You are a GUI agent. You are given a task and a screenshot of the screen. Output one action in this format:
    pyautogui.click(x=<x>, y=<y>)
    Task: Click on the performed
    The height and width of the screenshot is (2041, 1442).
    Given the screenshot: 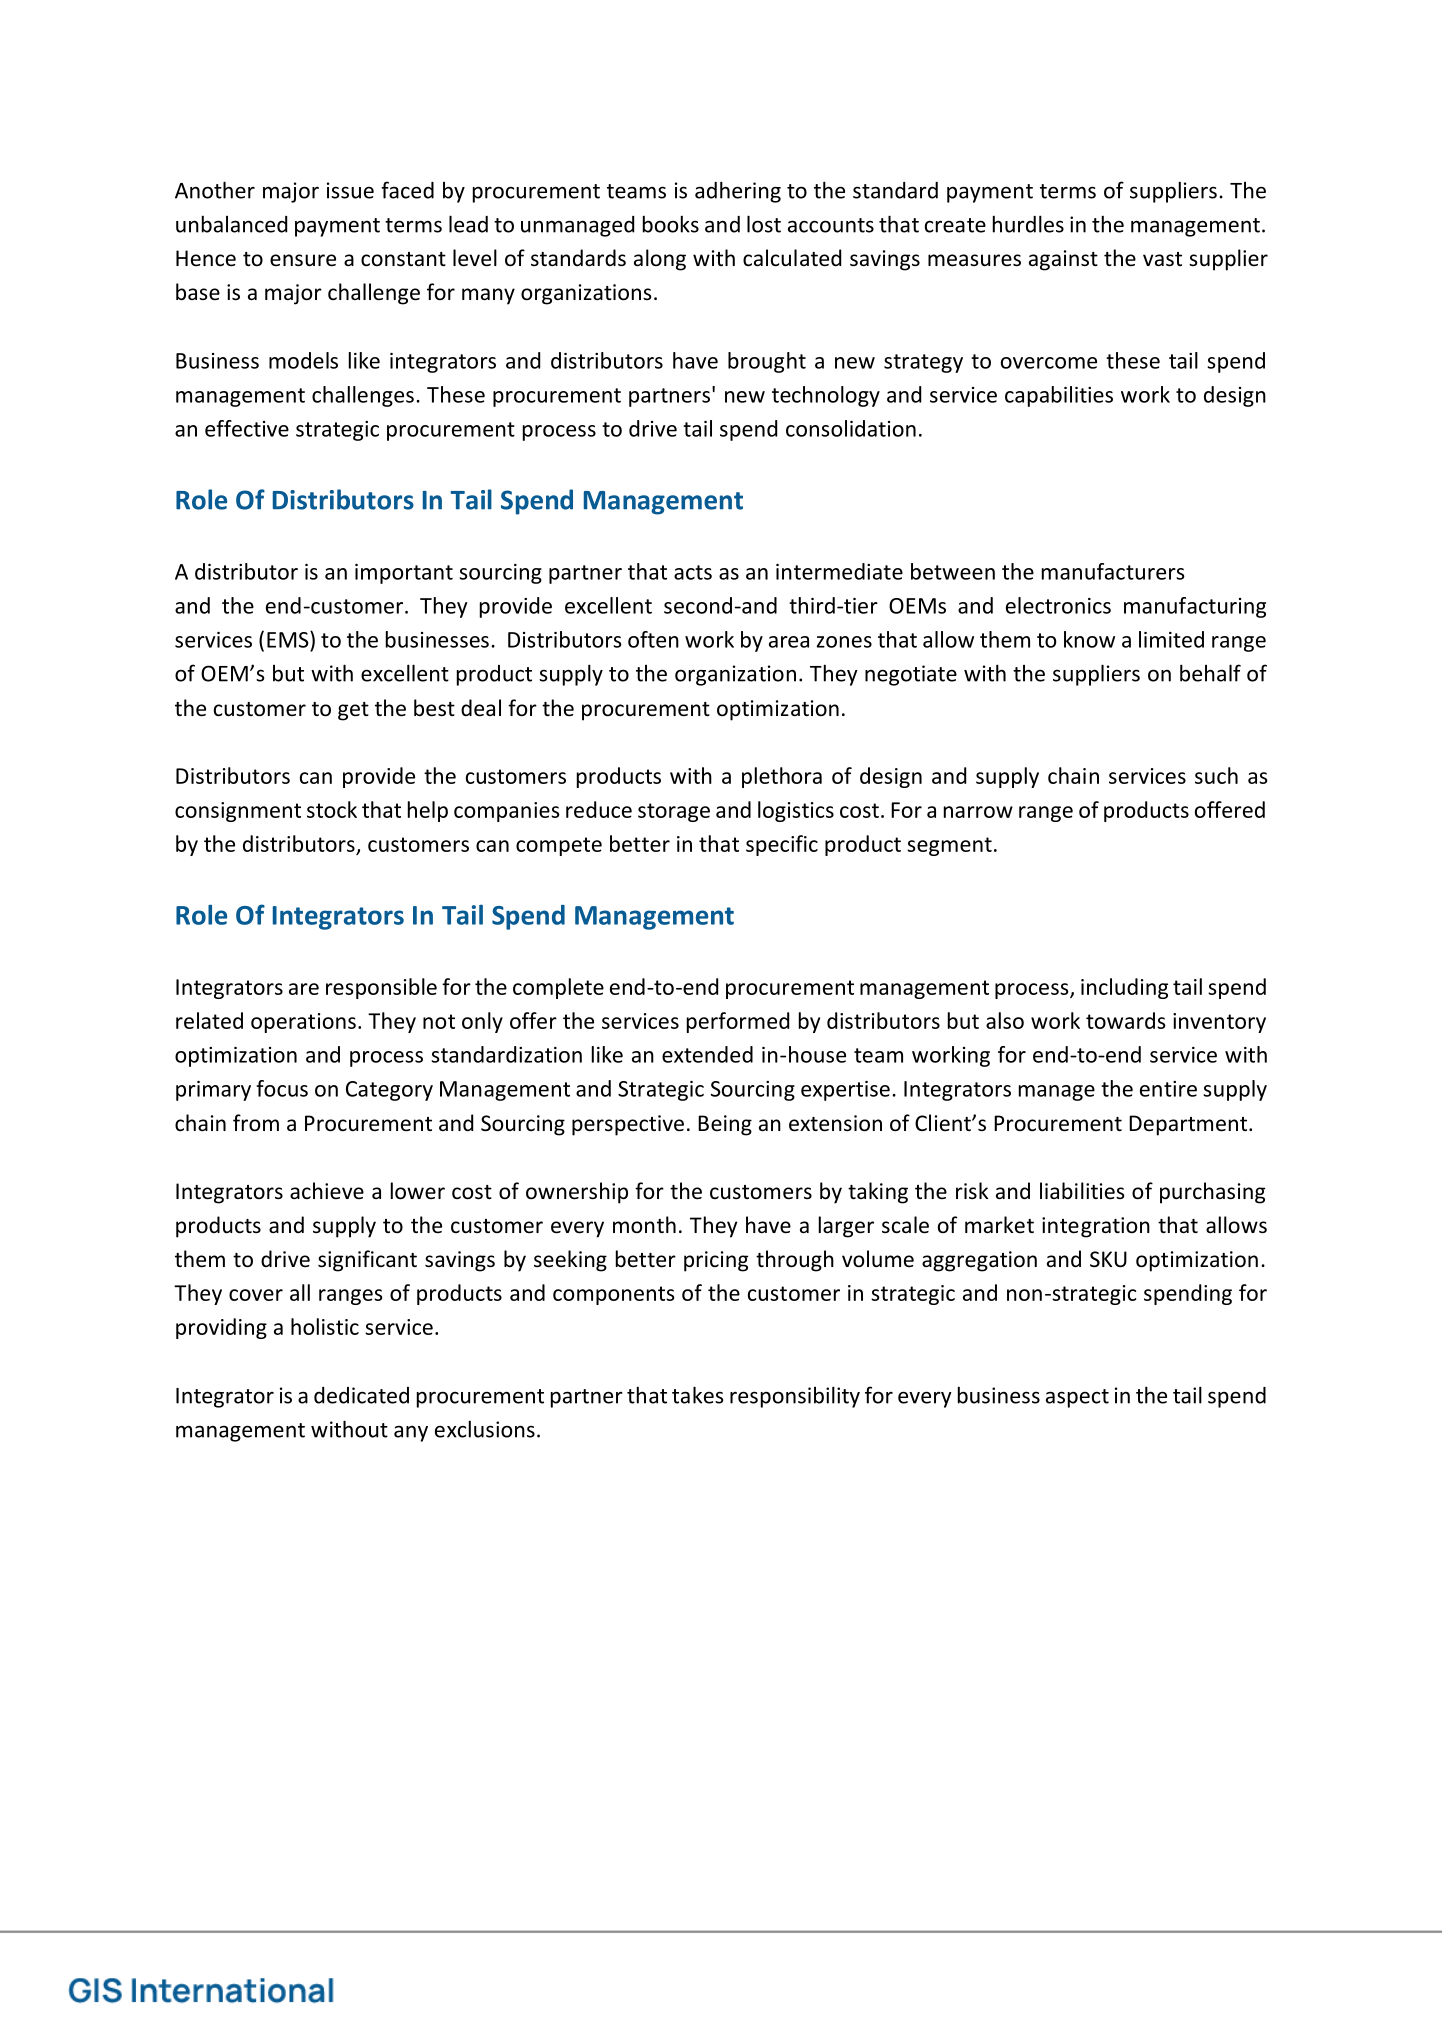 What is the action you would take?
    pyautogui.click(x=738, y=1022)
